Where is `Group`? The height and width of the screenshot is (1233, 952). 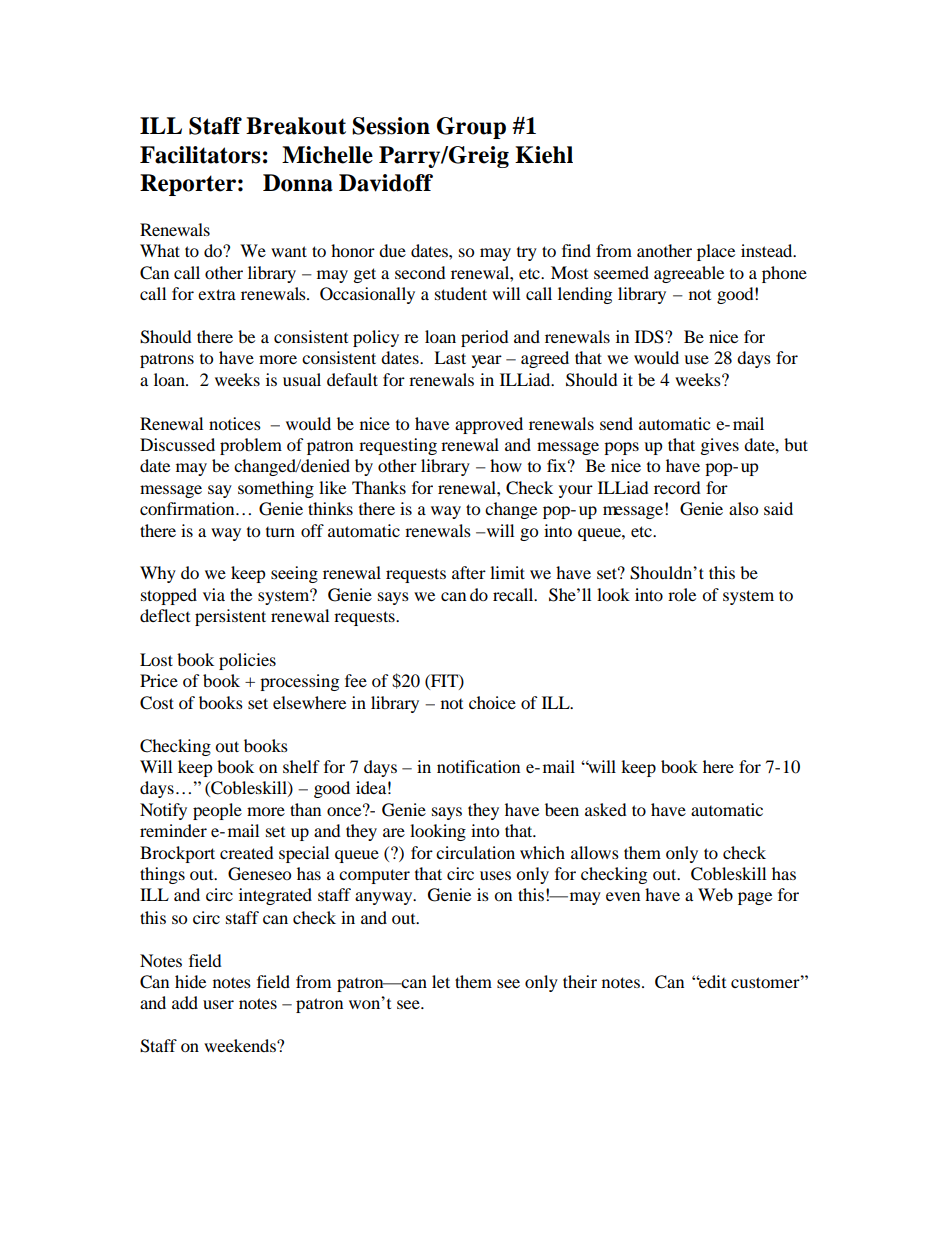 Group is located at coordinates (471, 128).
